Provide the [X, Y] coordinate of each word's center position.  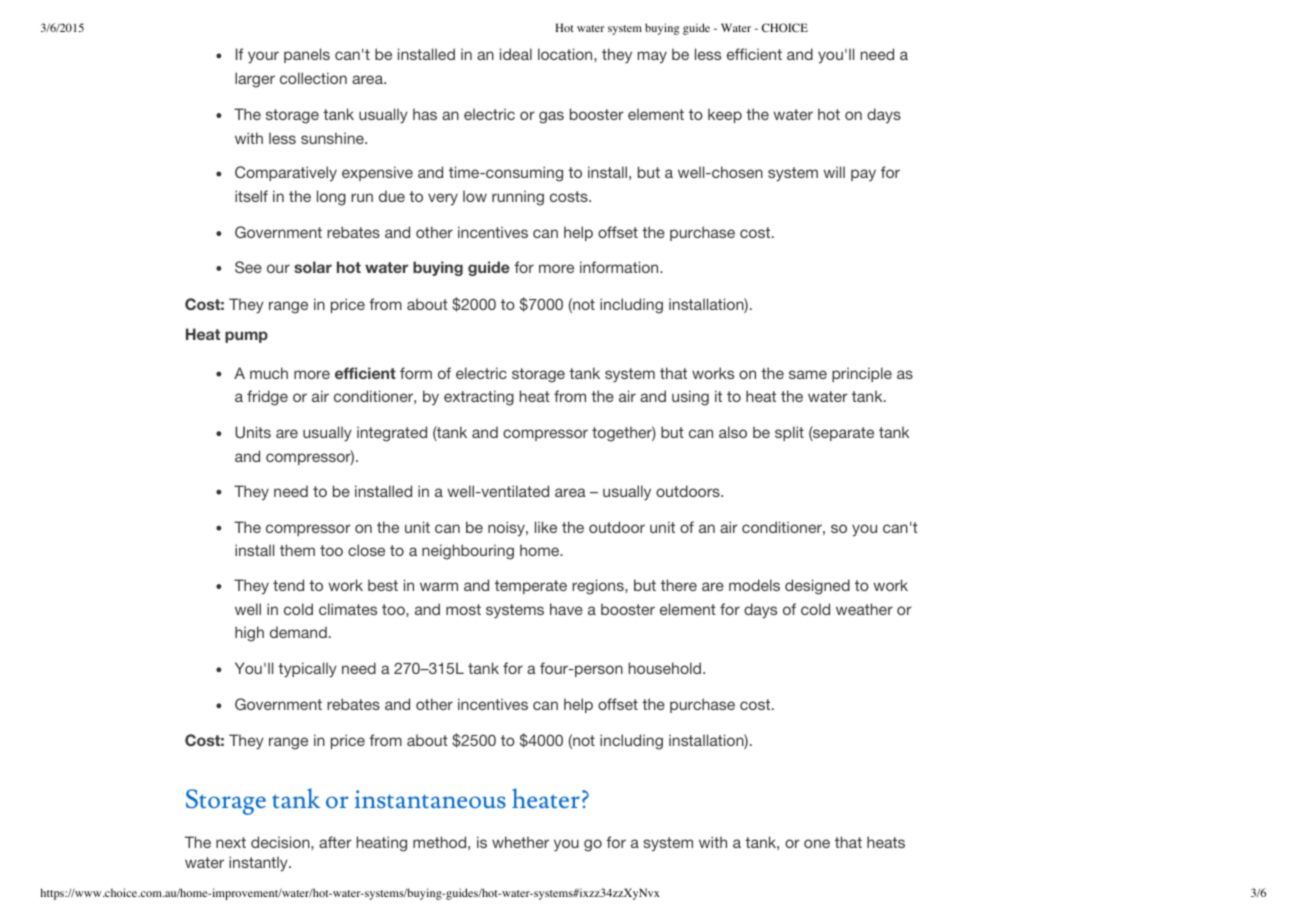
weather [864, 609]
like [546, 527]
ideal [516, 54]
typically [307, 670]
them [297, 550]
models [754, 585]
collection [313, 78]
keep [725, 115]
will [834, 172]
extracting [479, 398]
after [335, 842]
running [518, 198]
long [331, 198]
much [269, 373]
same [808, 374]
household [666, 668]
